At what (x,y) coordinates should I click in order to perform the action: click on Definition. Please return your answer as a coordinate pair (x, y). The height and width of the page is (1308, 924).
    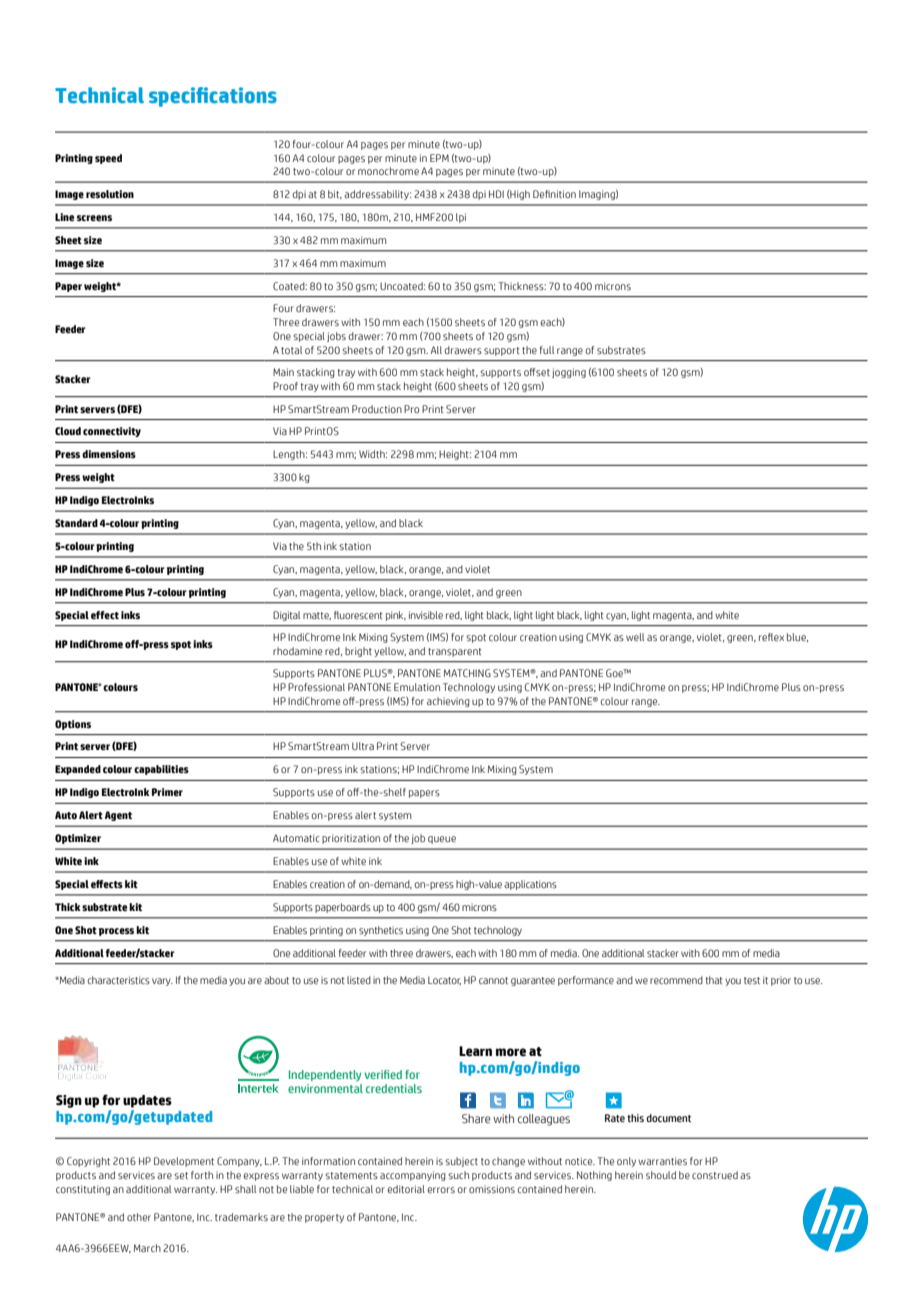
    Looking at the image, I should click on (554, 194).
